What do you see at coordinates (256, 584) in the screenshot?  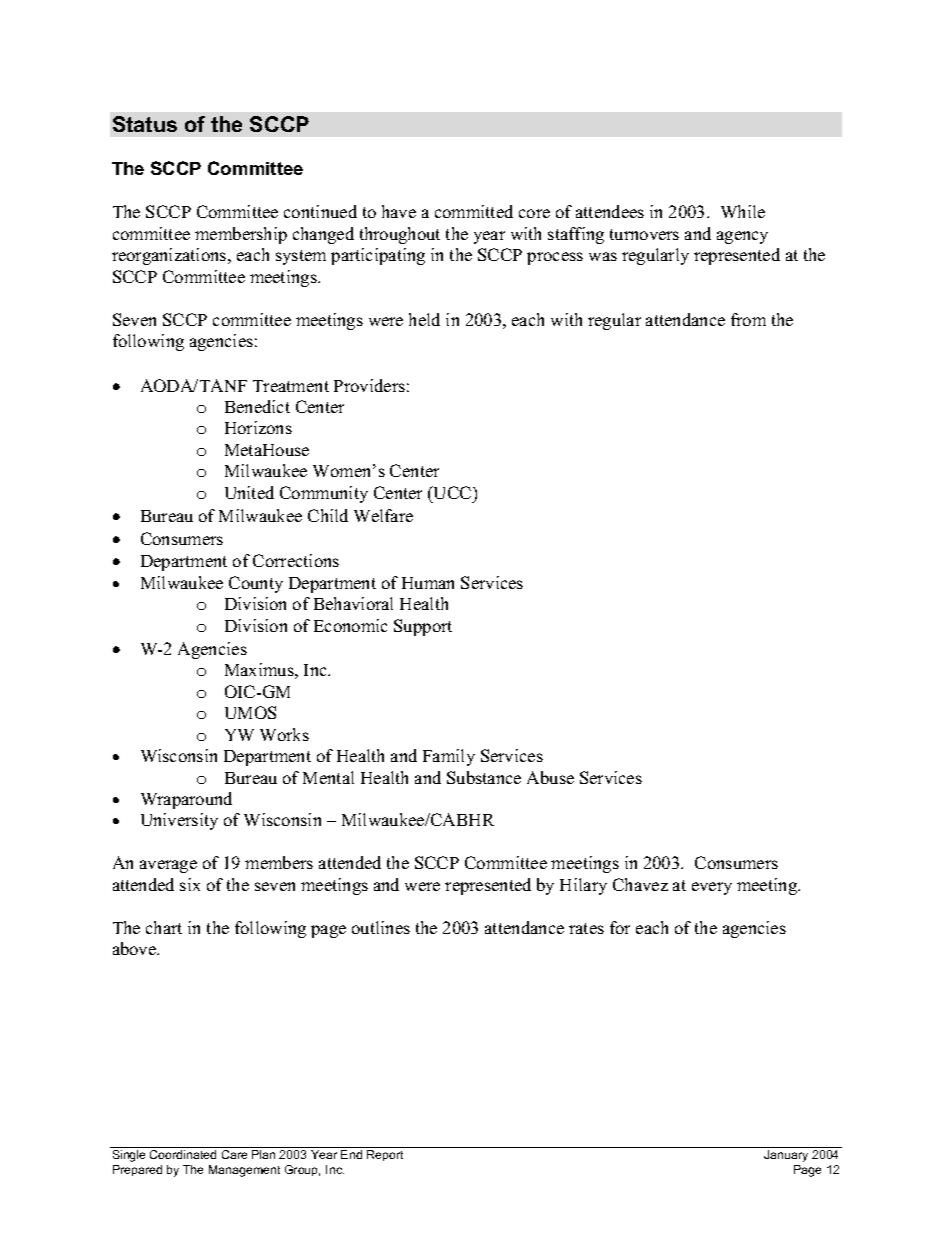 I see `County` at bounding box center [256, 584].
